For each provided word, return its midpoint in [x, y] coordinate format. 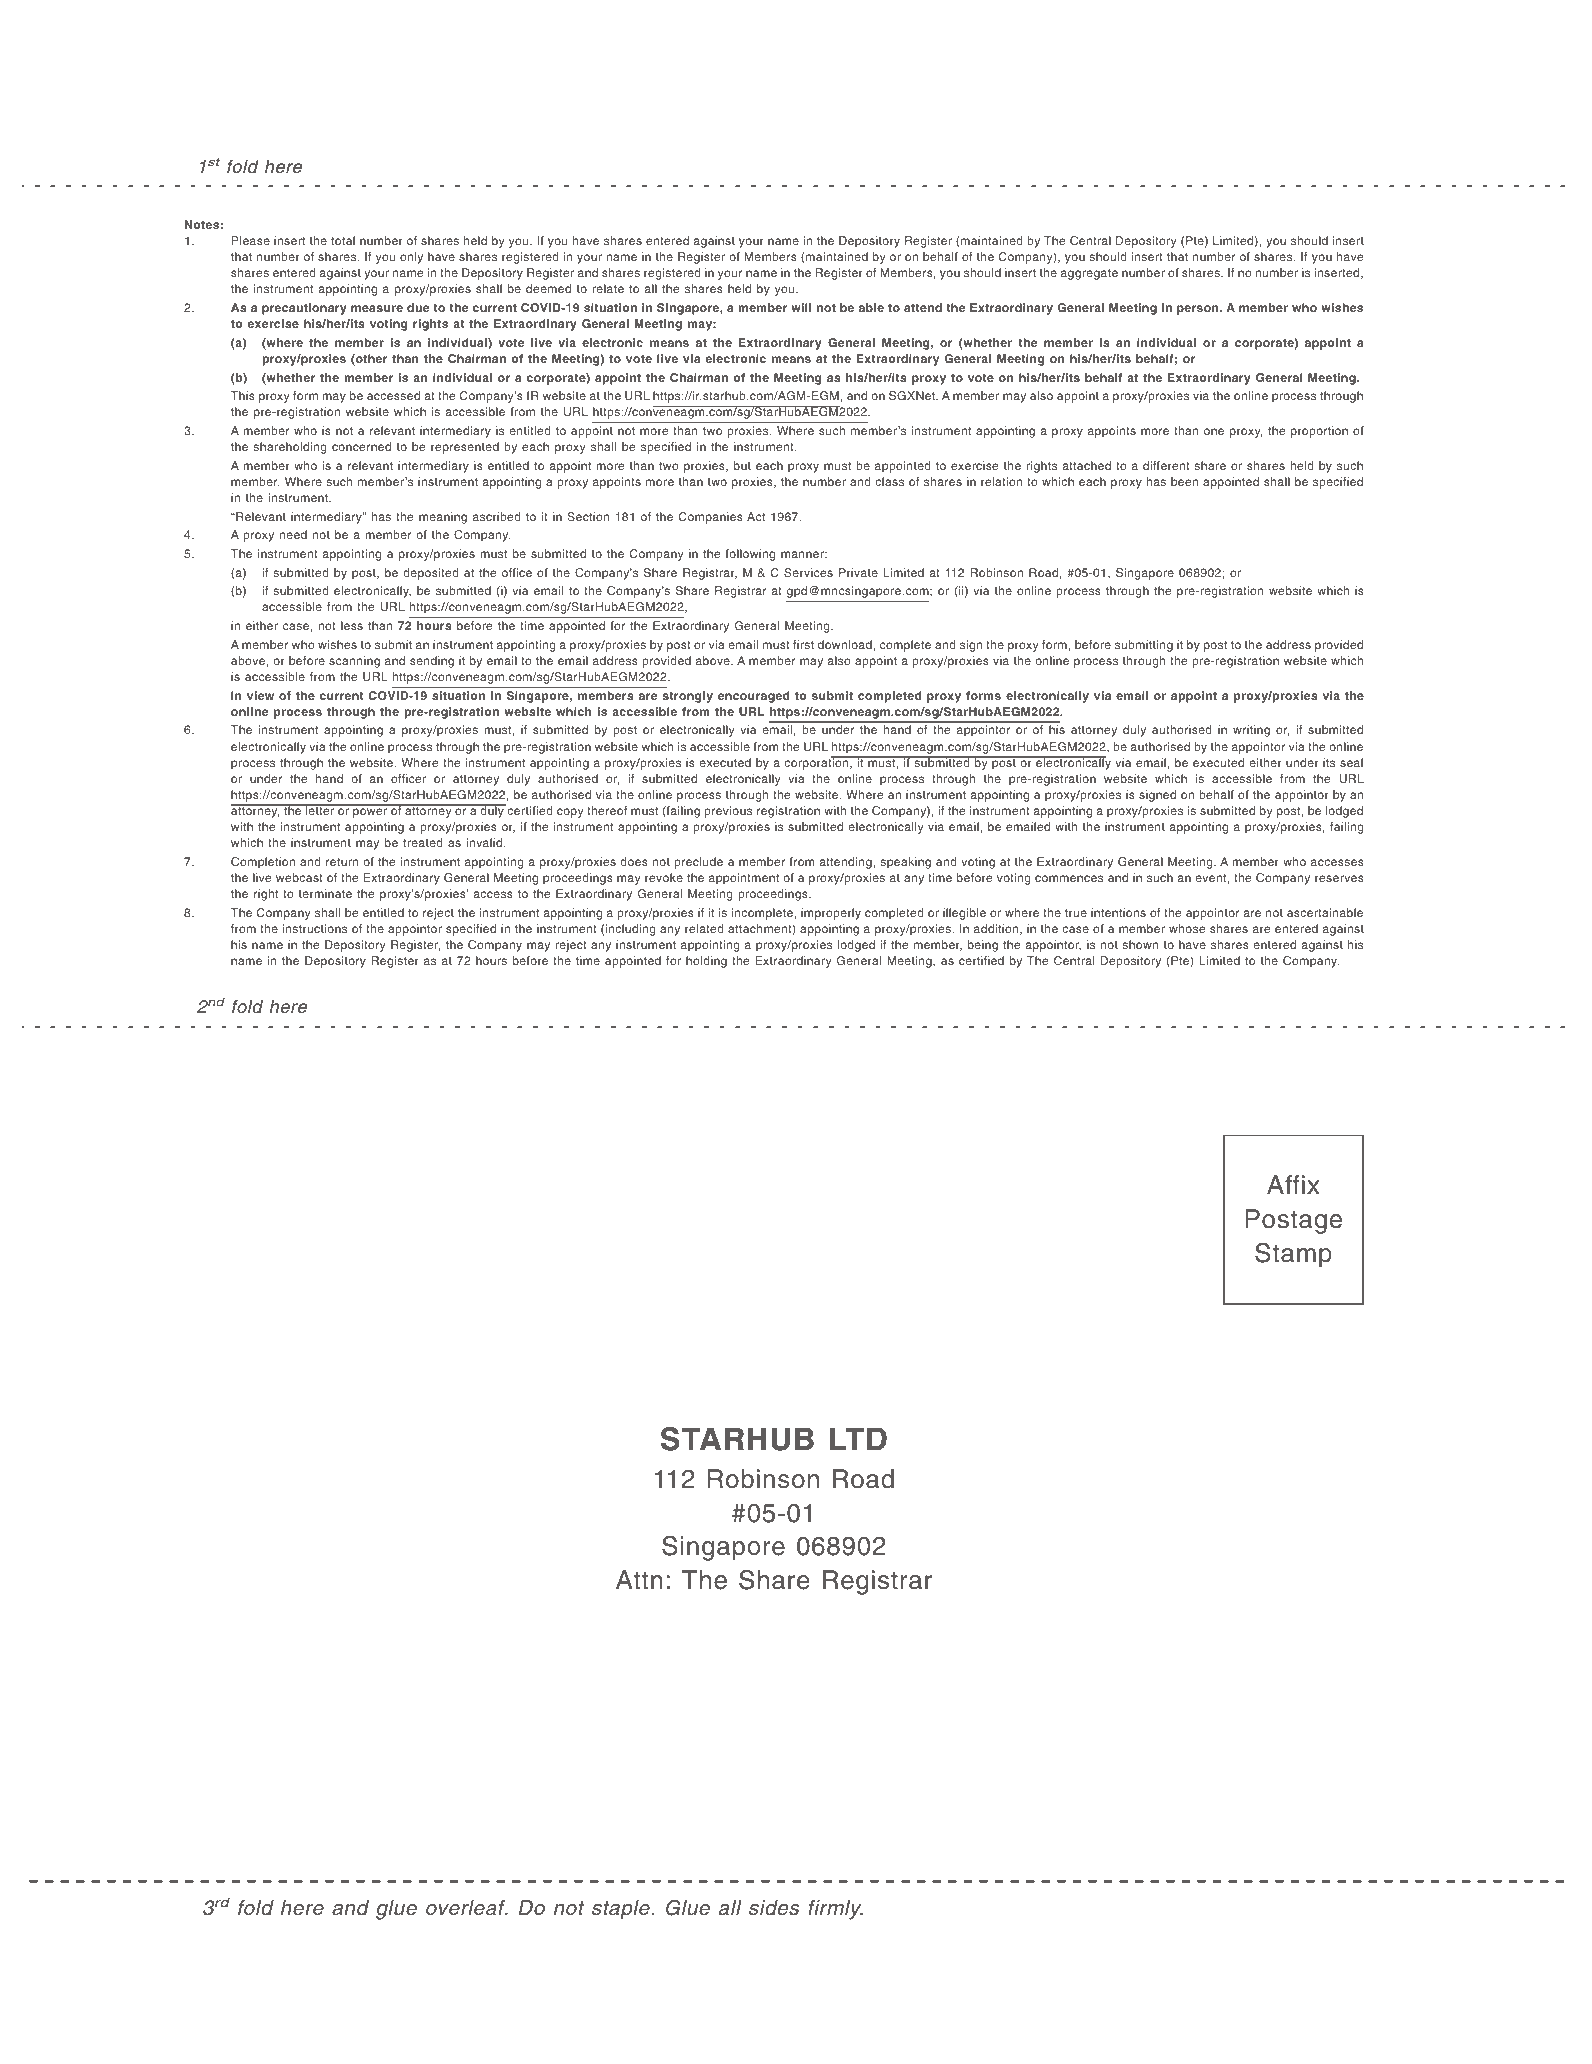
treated [423, 842]
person [1199, 310]
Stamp [1293, 1255]
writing [1251, 731]
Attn [639, 1579]
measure [377, 308]
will [801, 307]
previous [728, 812]
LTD [858, 1438]
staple [622, 1910]
